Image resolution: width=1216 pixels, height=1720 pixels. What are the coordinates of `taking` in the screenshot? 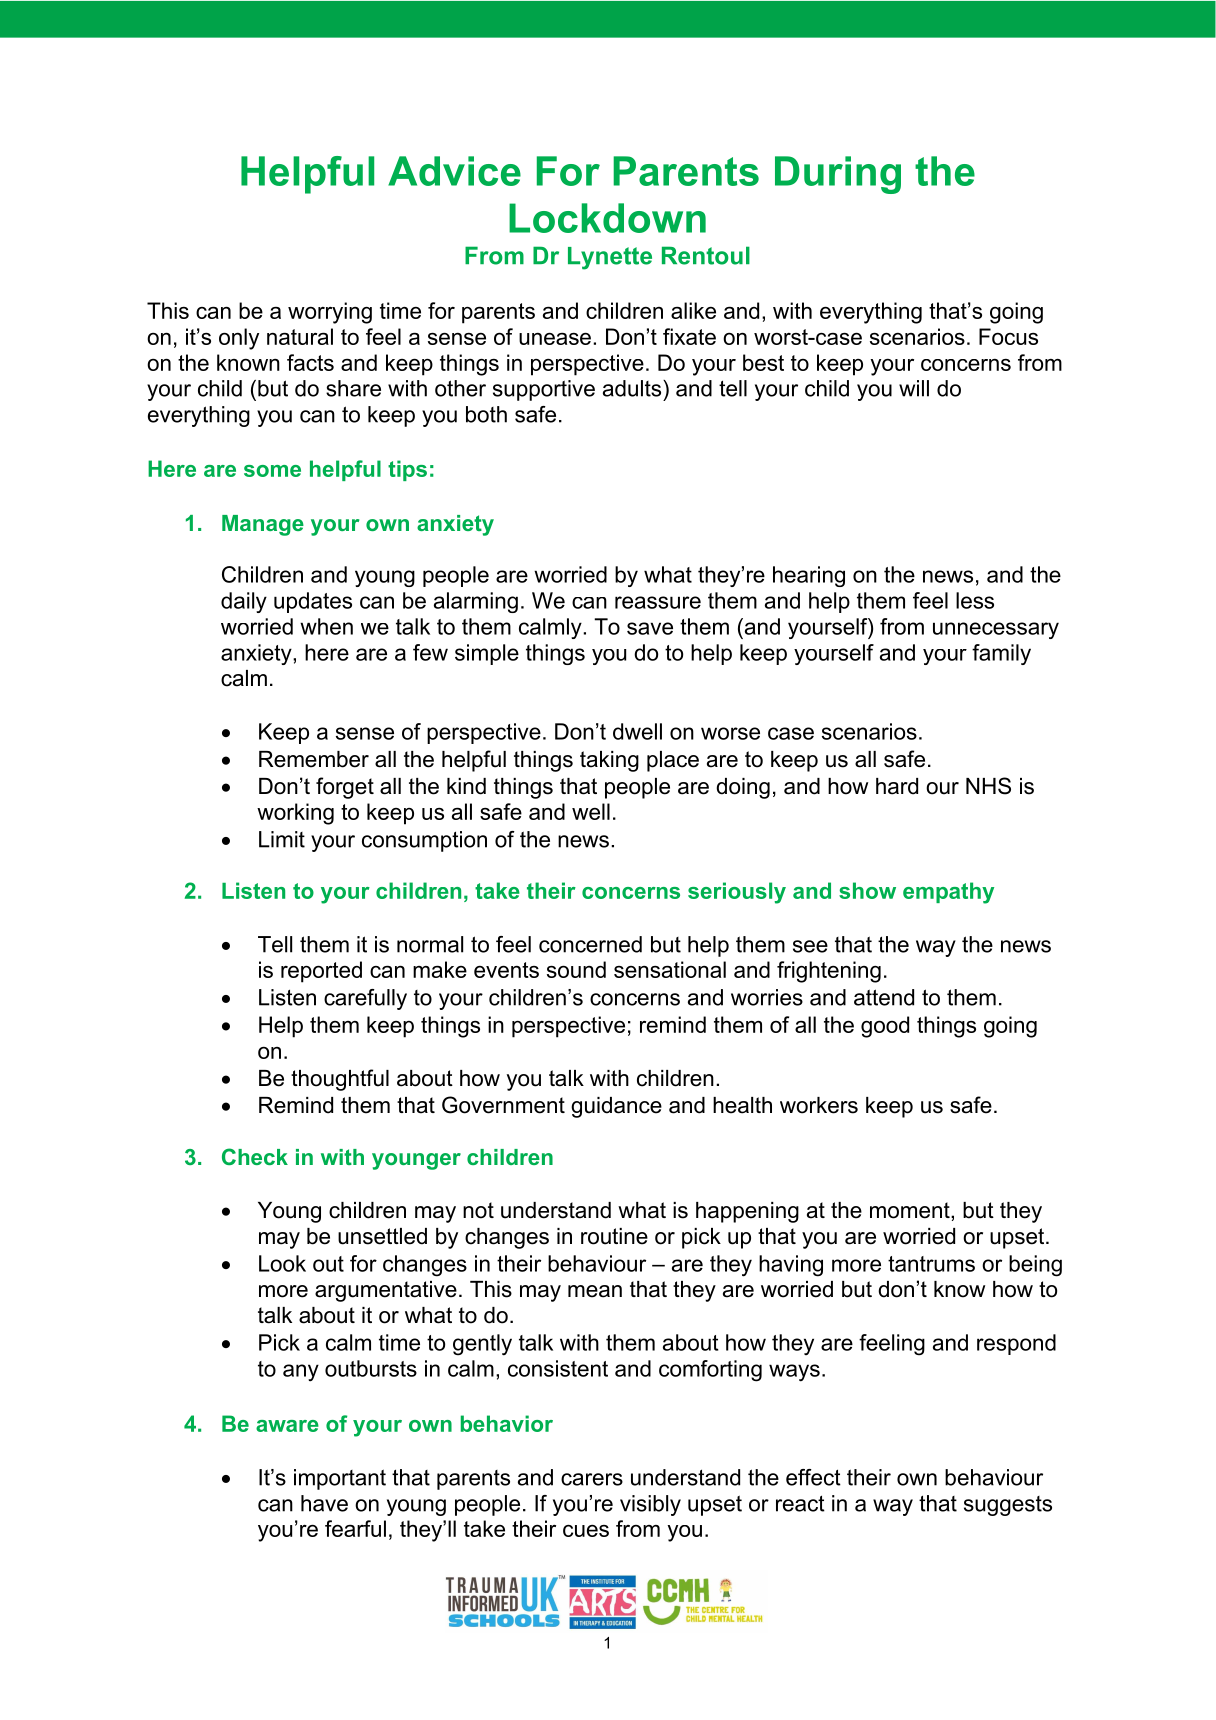 It's located at (609, 761).
